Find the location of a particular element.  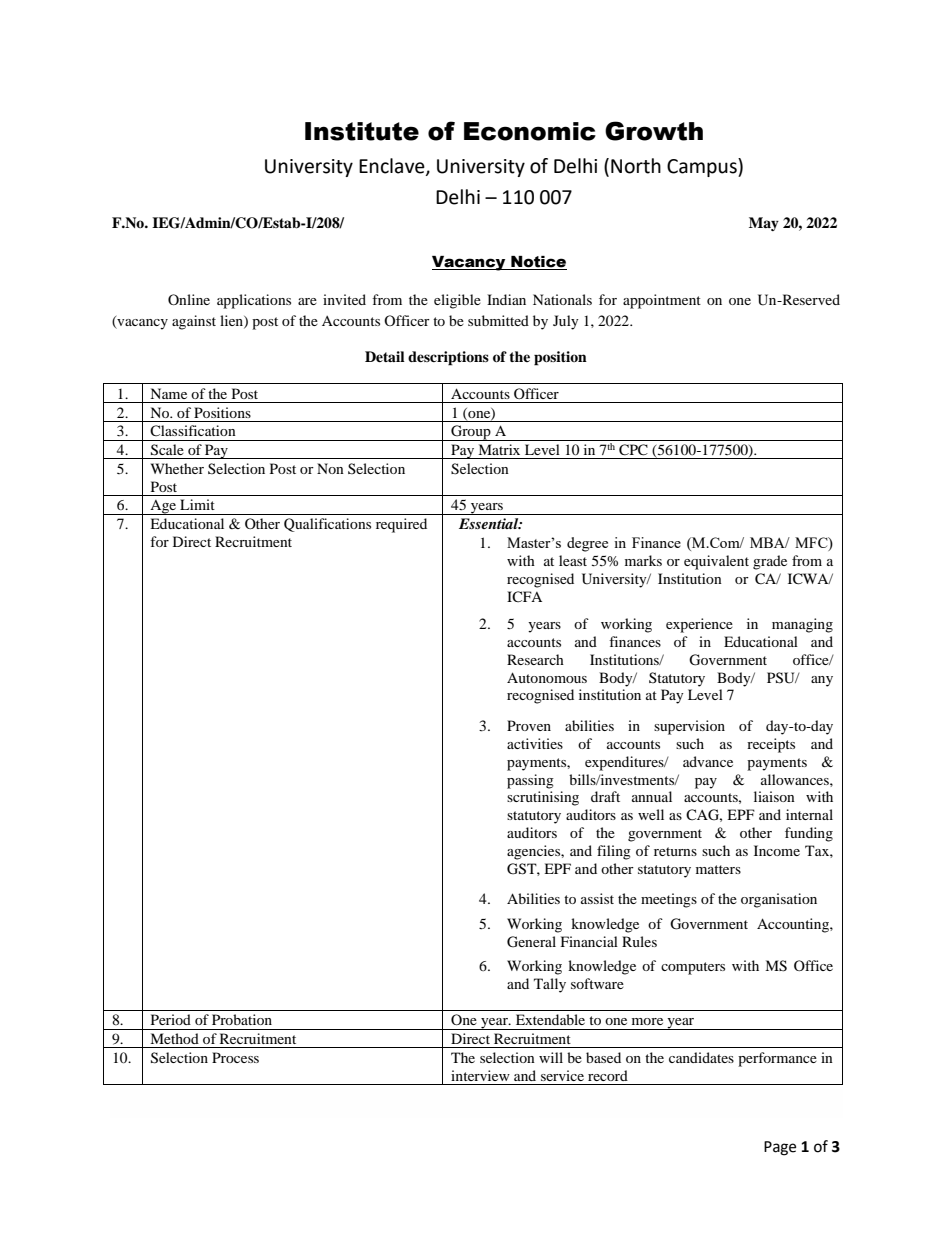

interview is located at coordinates (480, 1075).
